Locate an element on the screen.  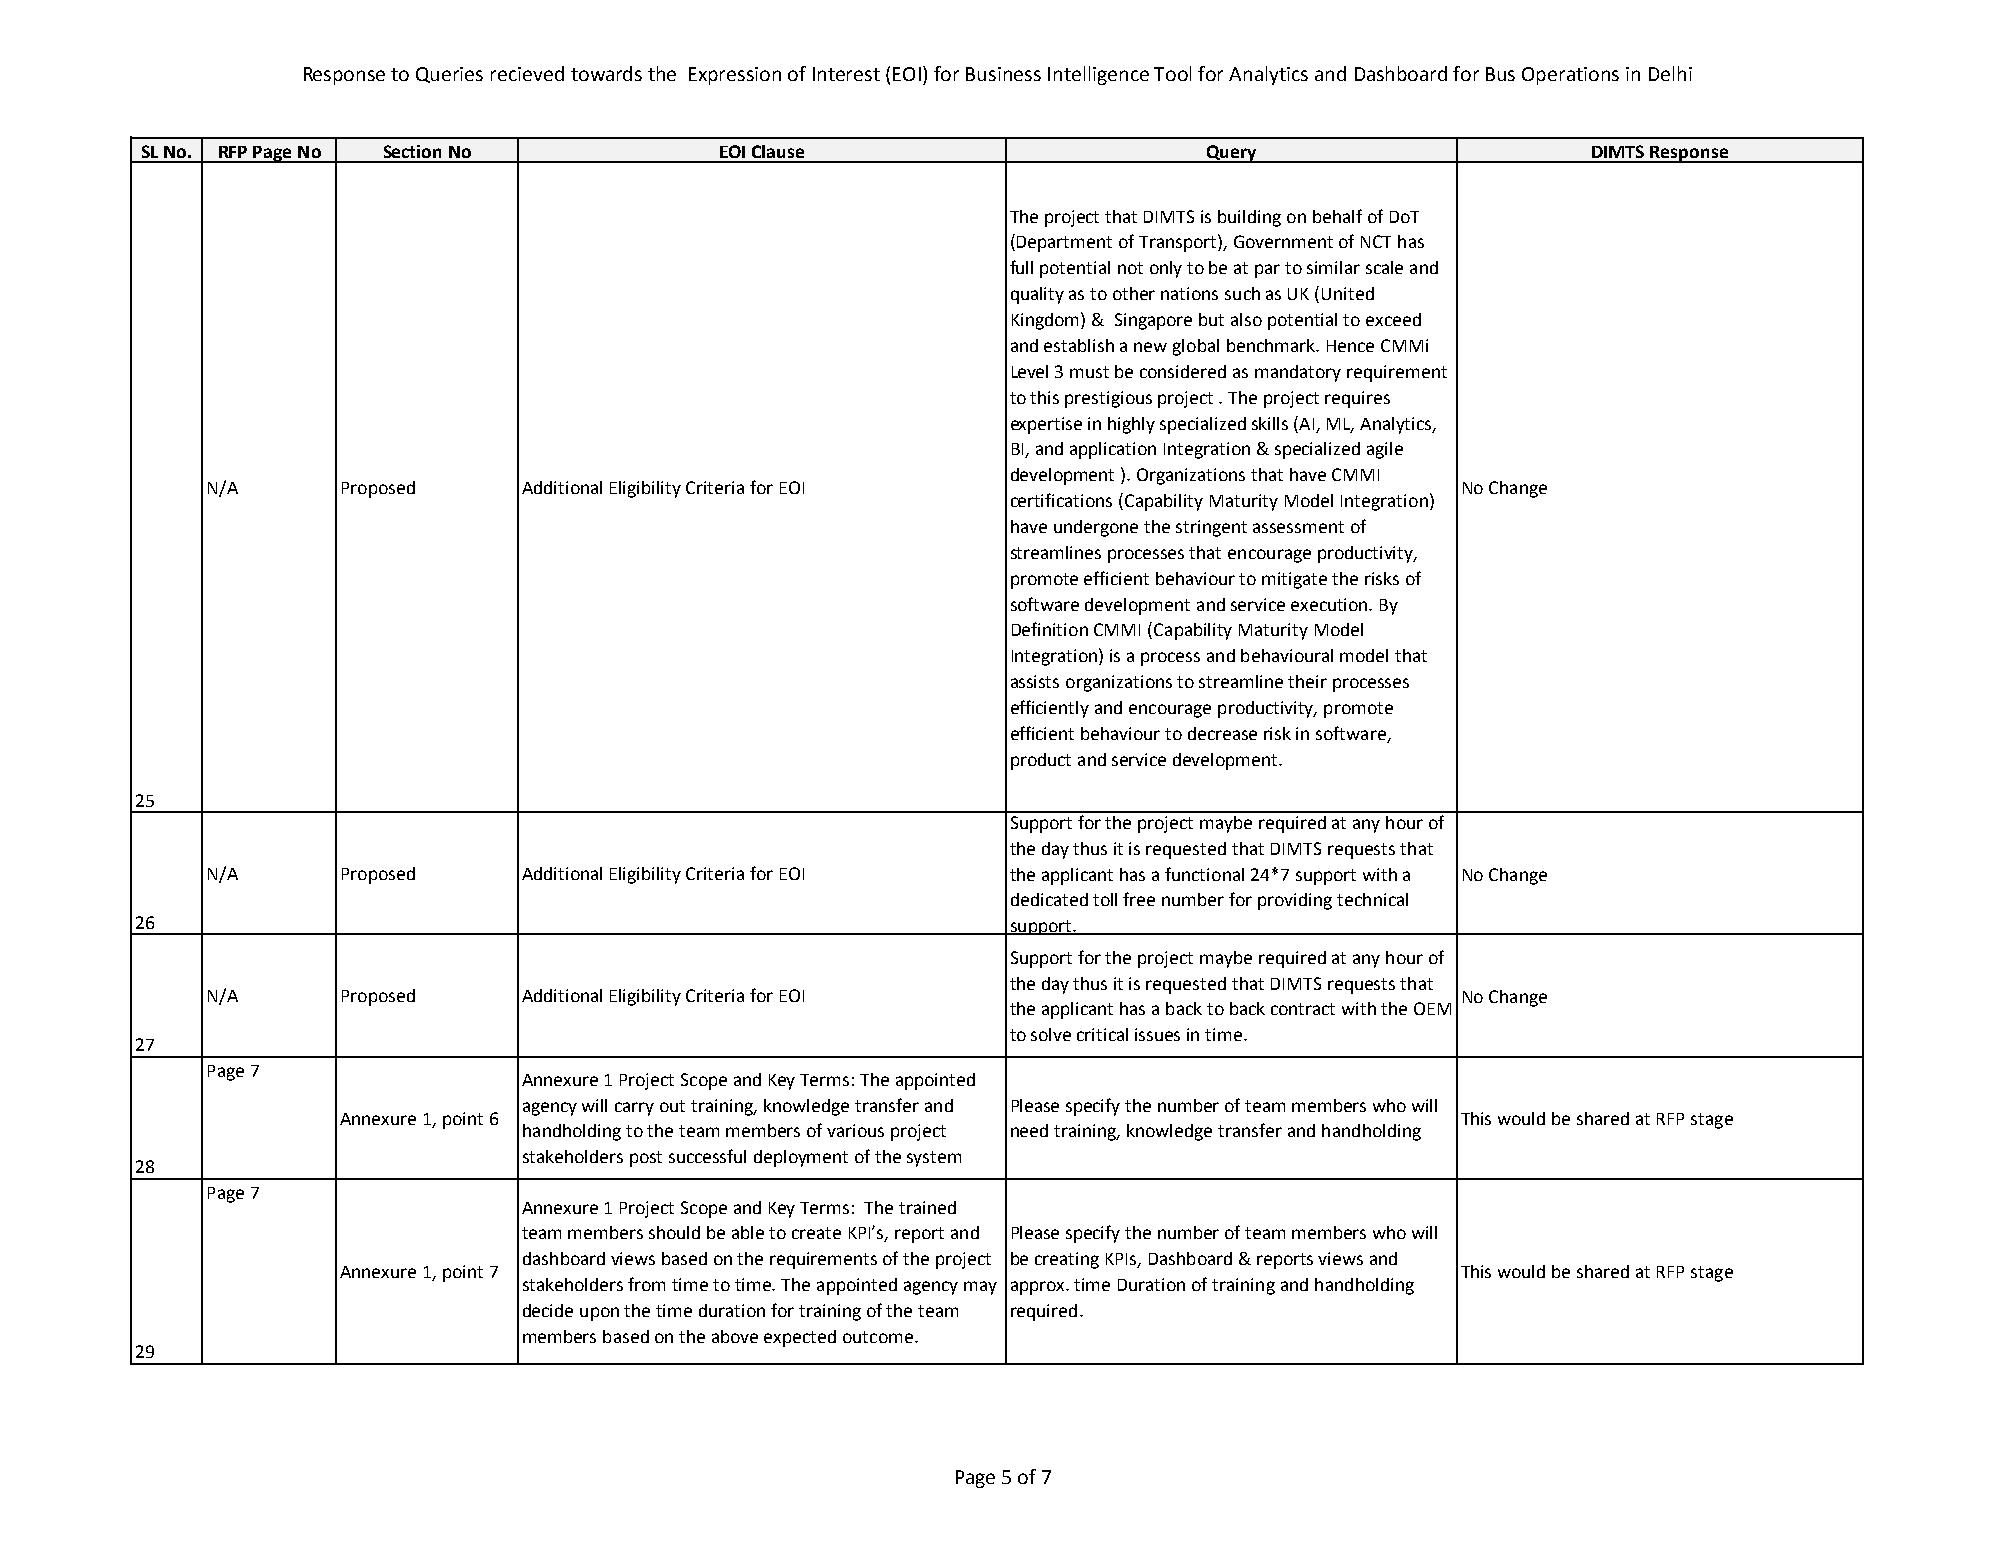
decide is located at coordinates (548, 1310).
